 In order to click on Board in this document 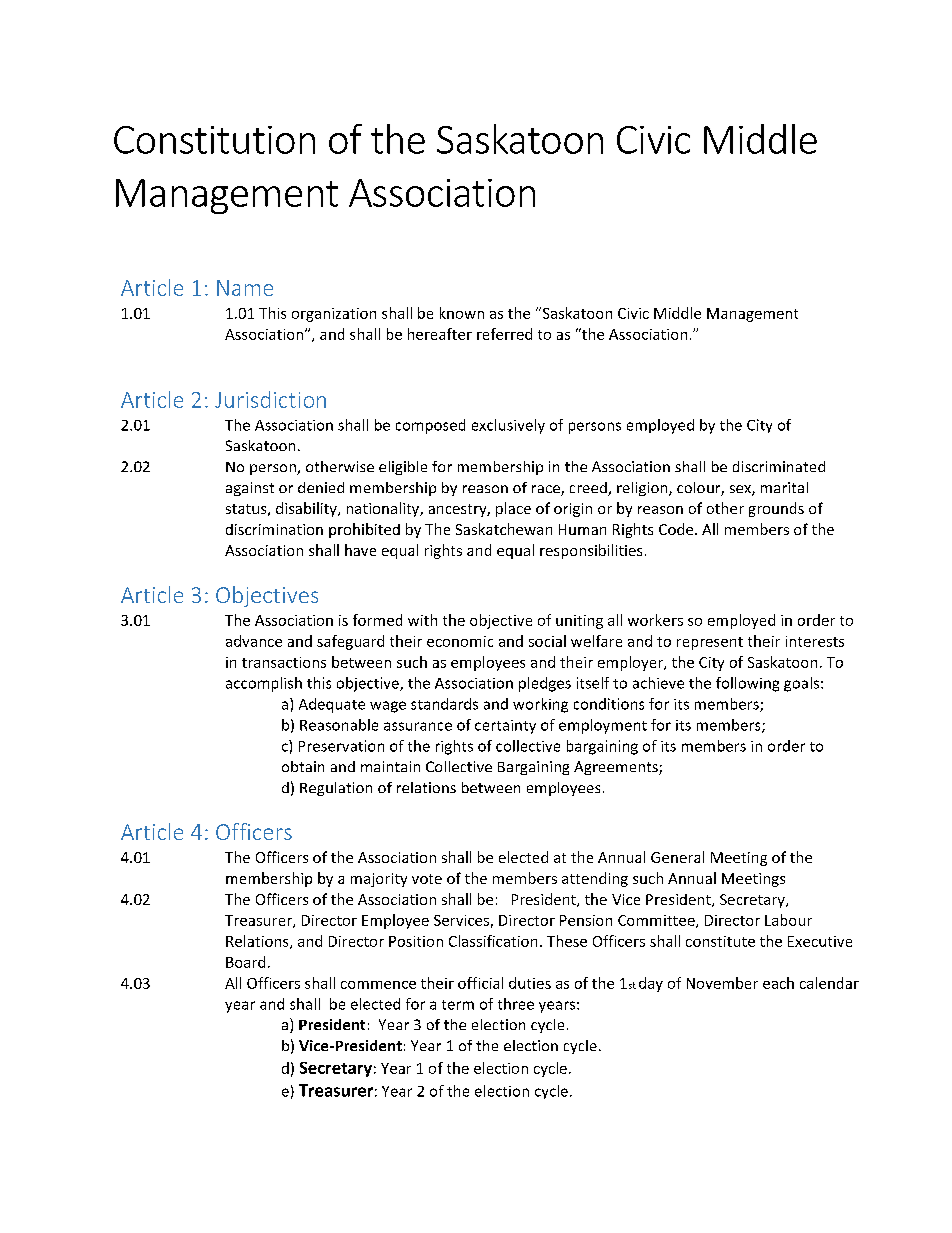, I will do `click(245, 962)`.
